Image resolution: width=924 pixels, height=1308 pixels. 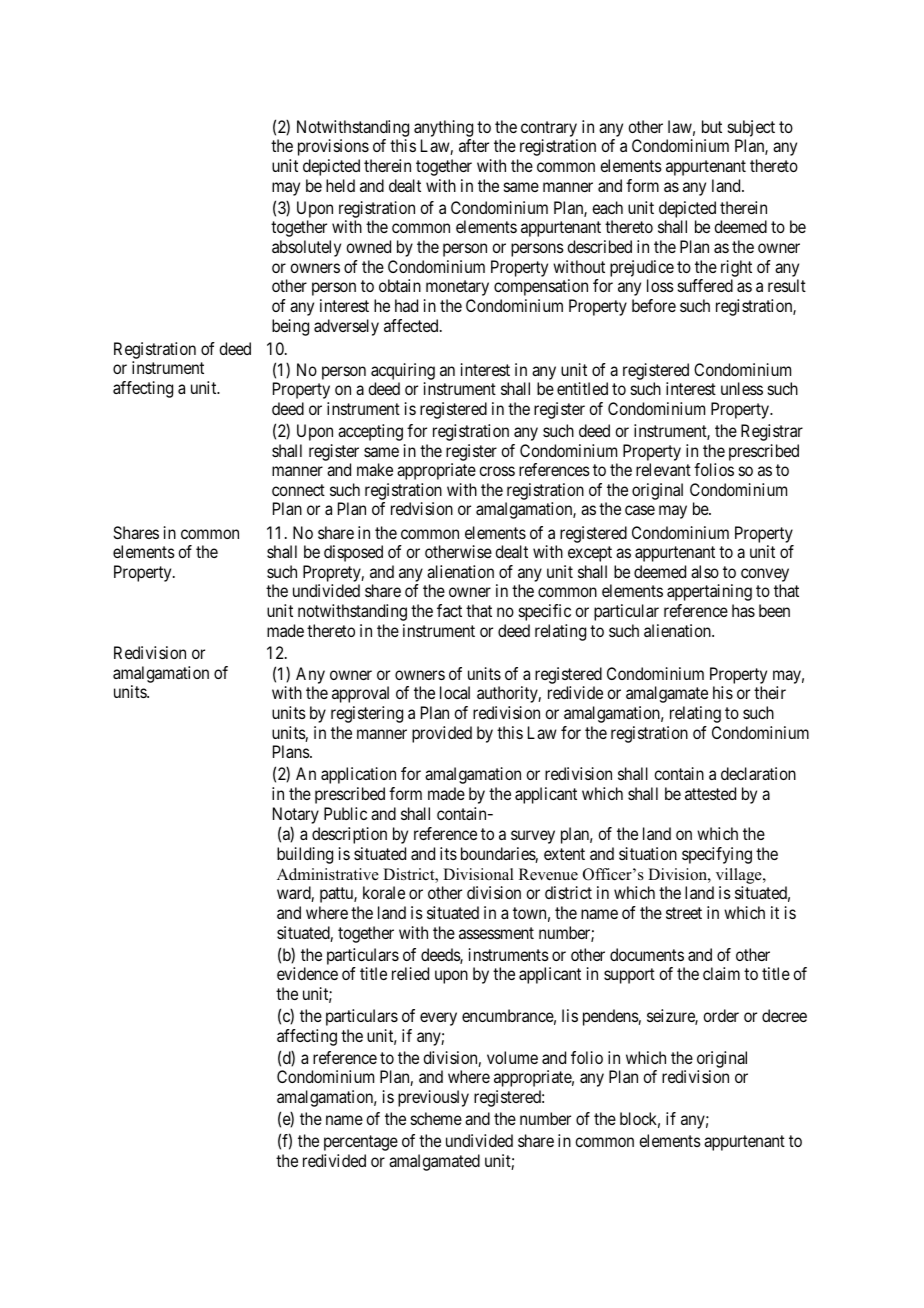 I want to click on Administrative, so click(x=328, y=874).
